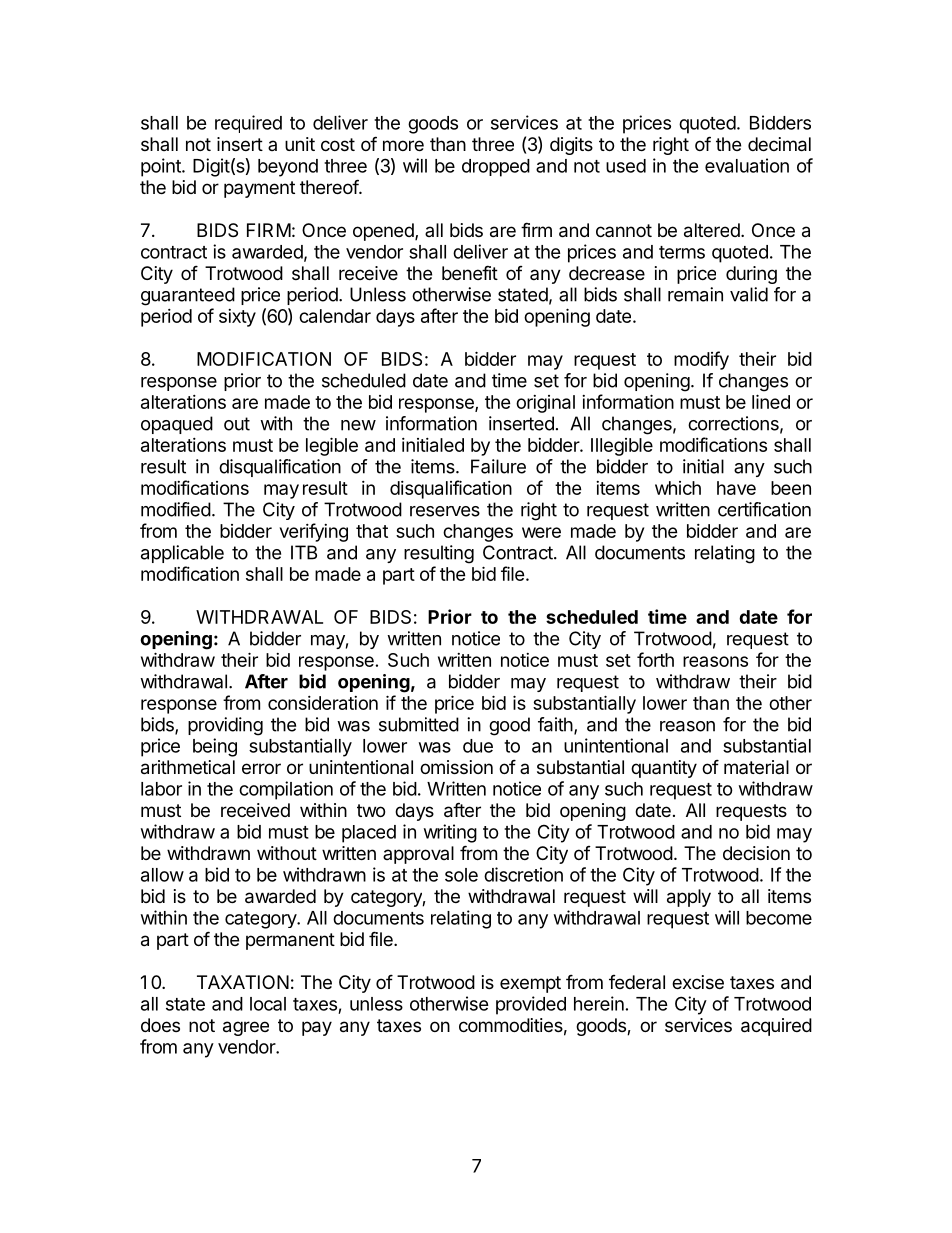 This image has width=952, height=1233. Describe the element at coordinates (470, 272) in the image. I see `benefit` at that location.
